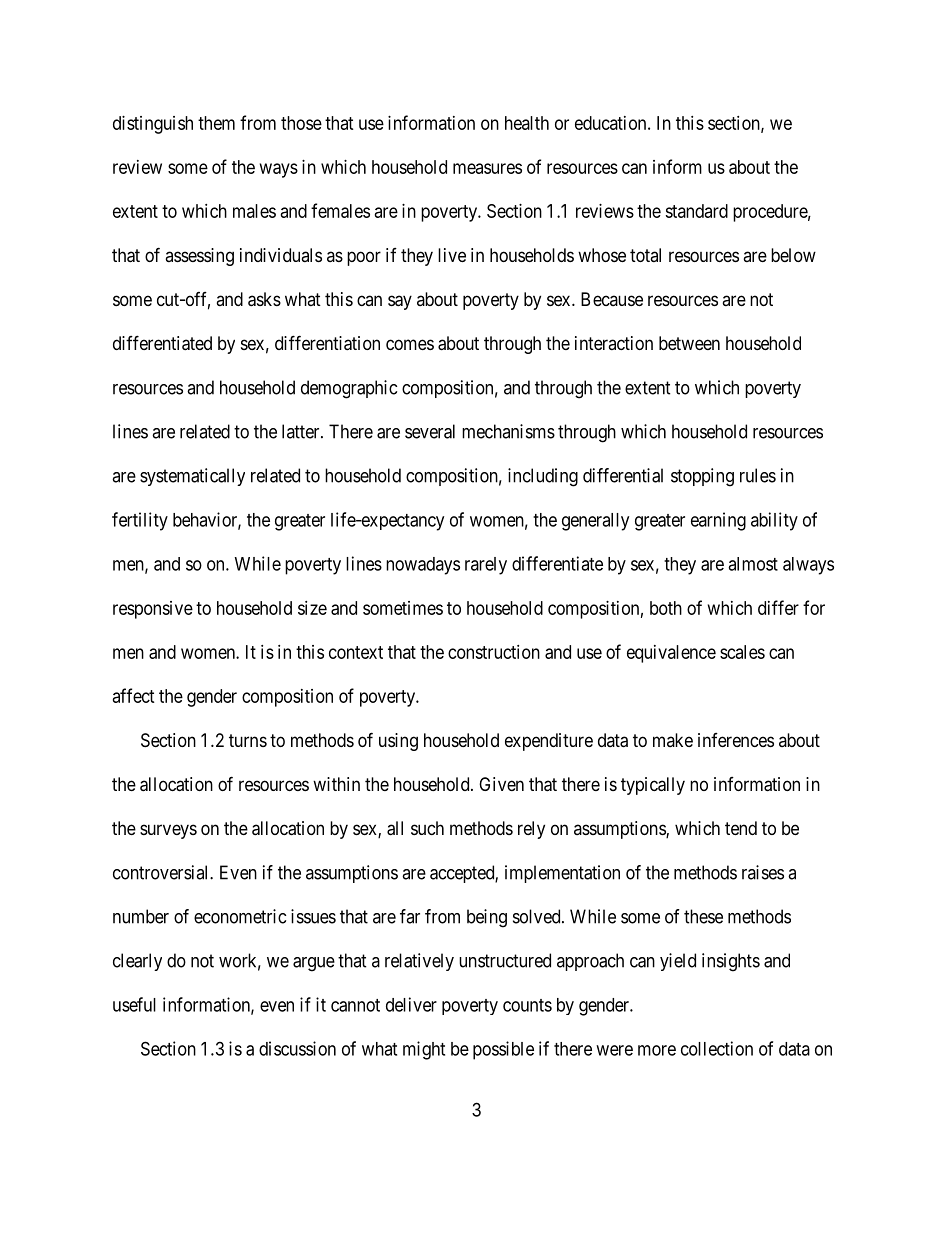 The height and width of the screenshot is (1233, 952). Describe the element at coordinates (717, 1048) in the screenshot. I see `collection` at that location.
